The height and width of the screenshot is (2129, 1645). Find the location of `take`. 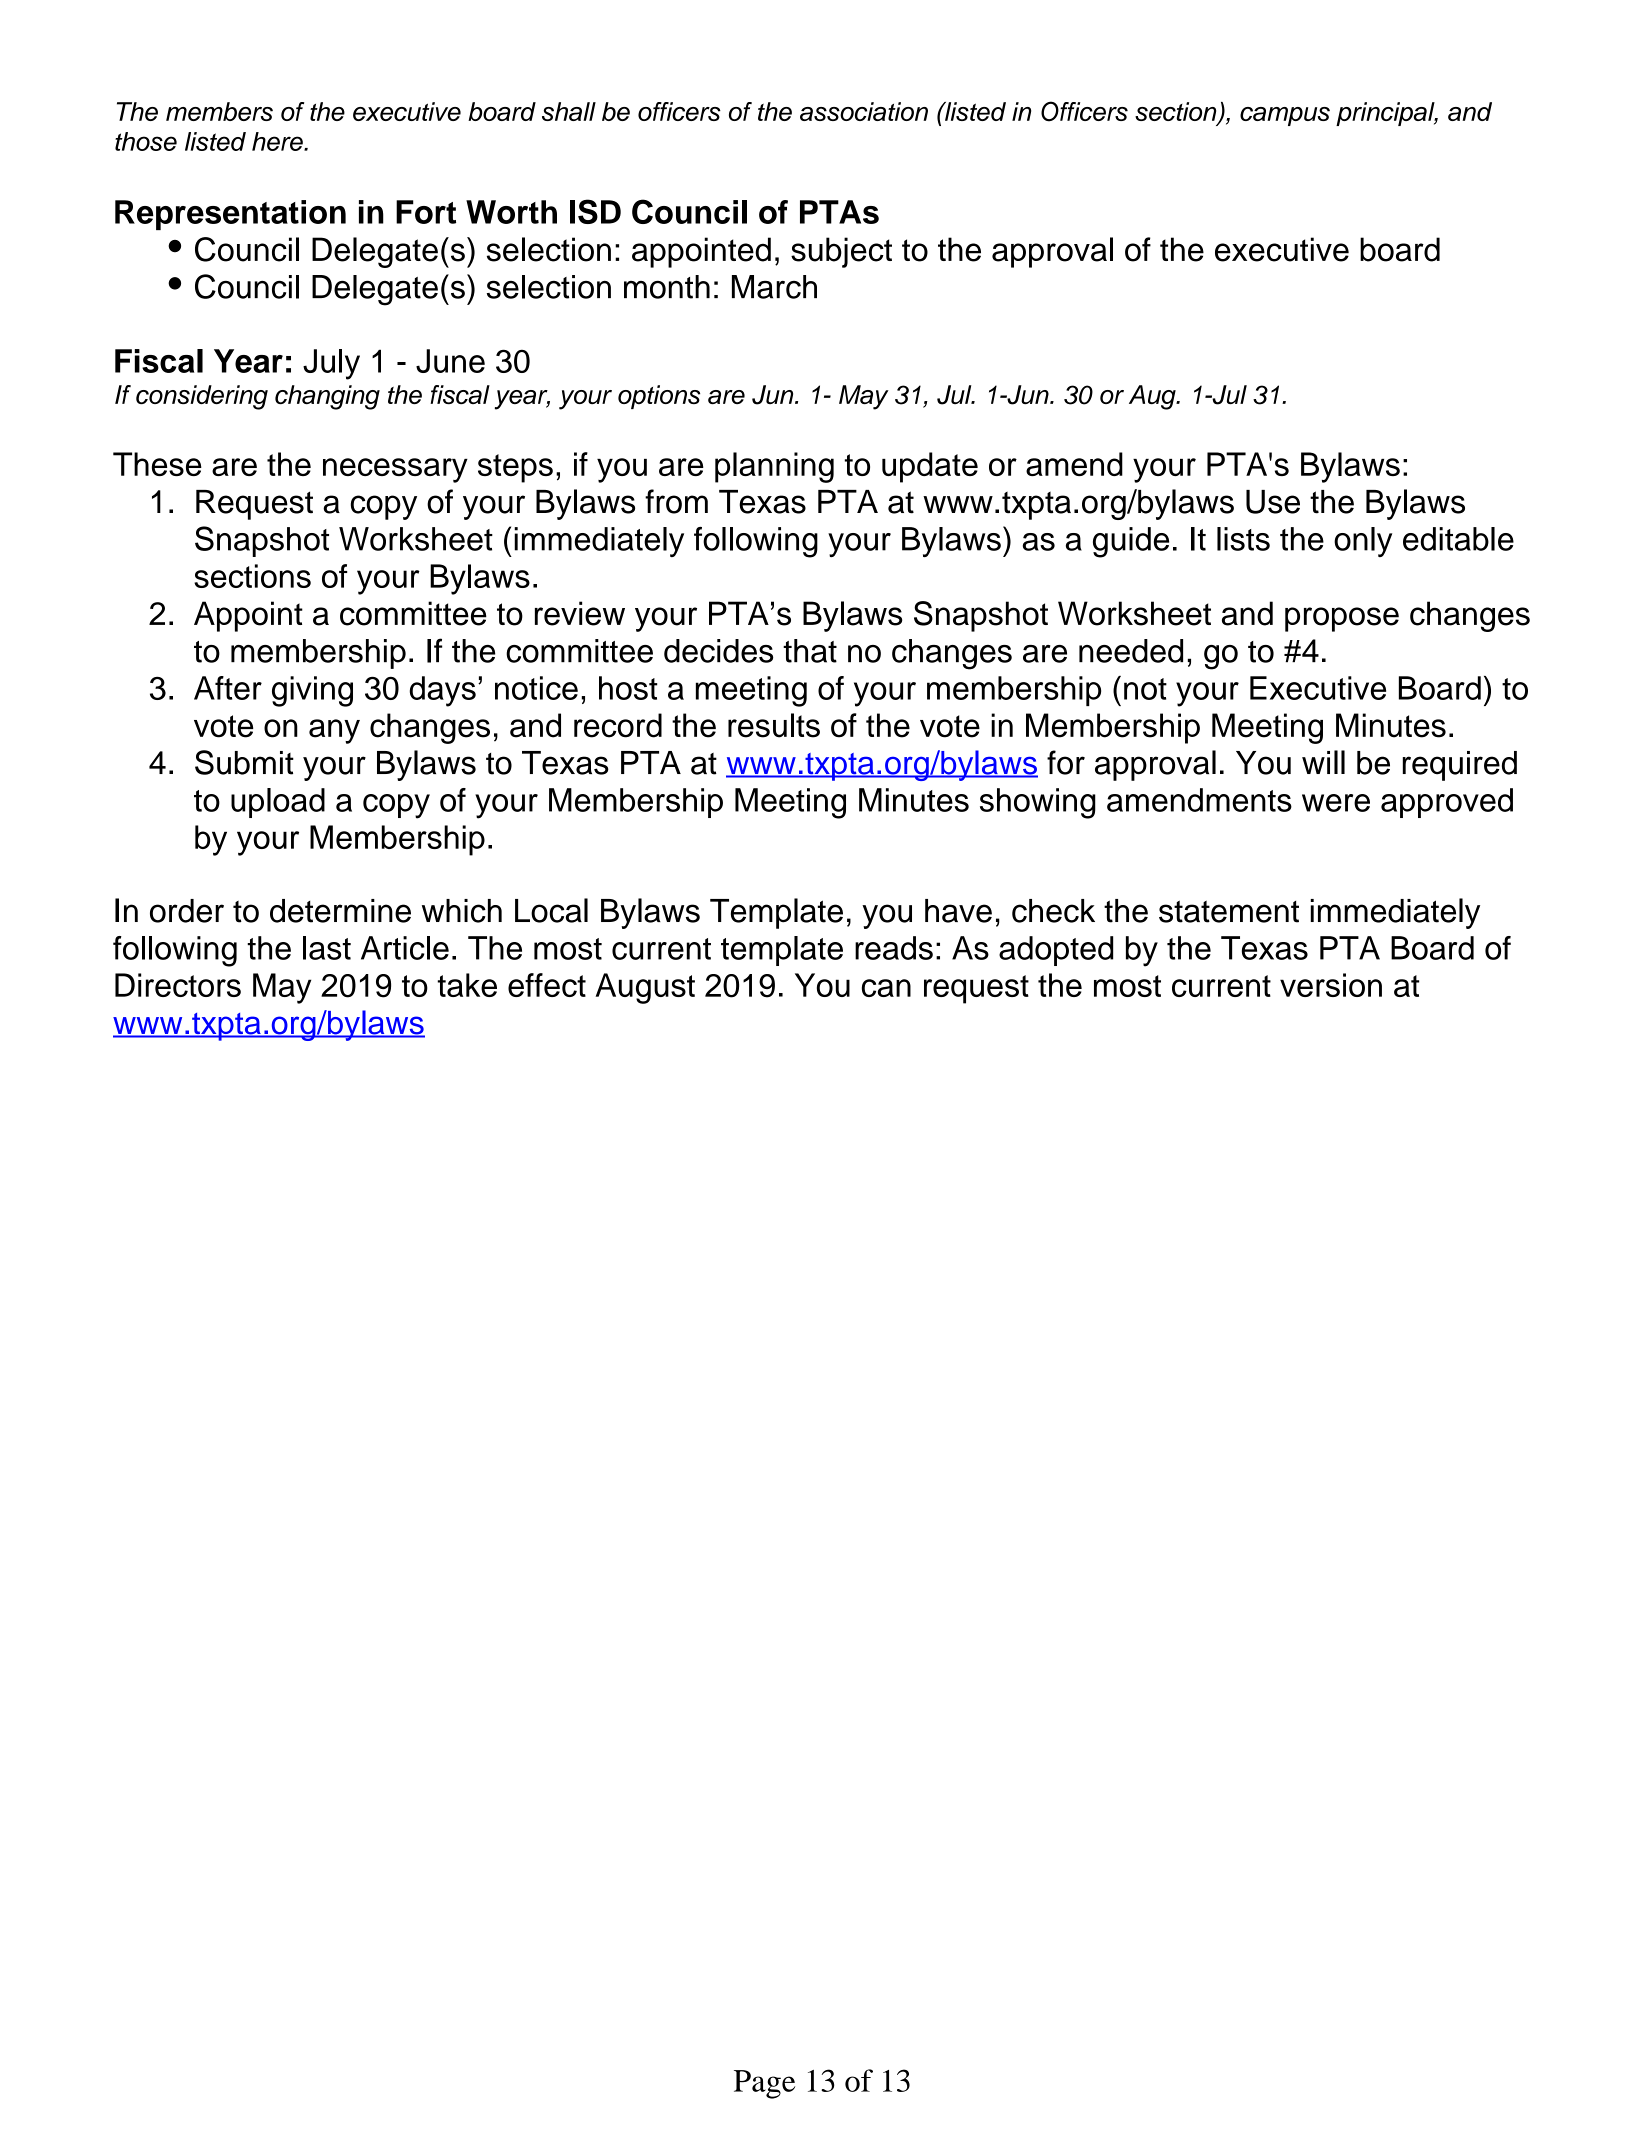

take is located at coordinates (467, 985).
